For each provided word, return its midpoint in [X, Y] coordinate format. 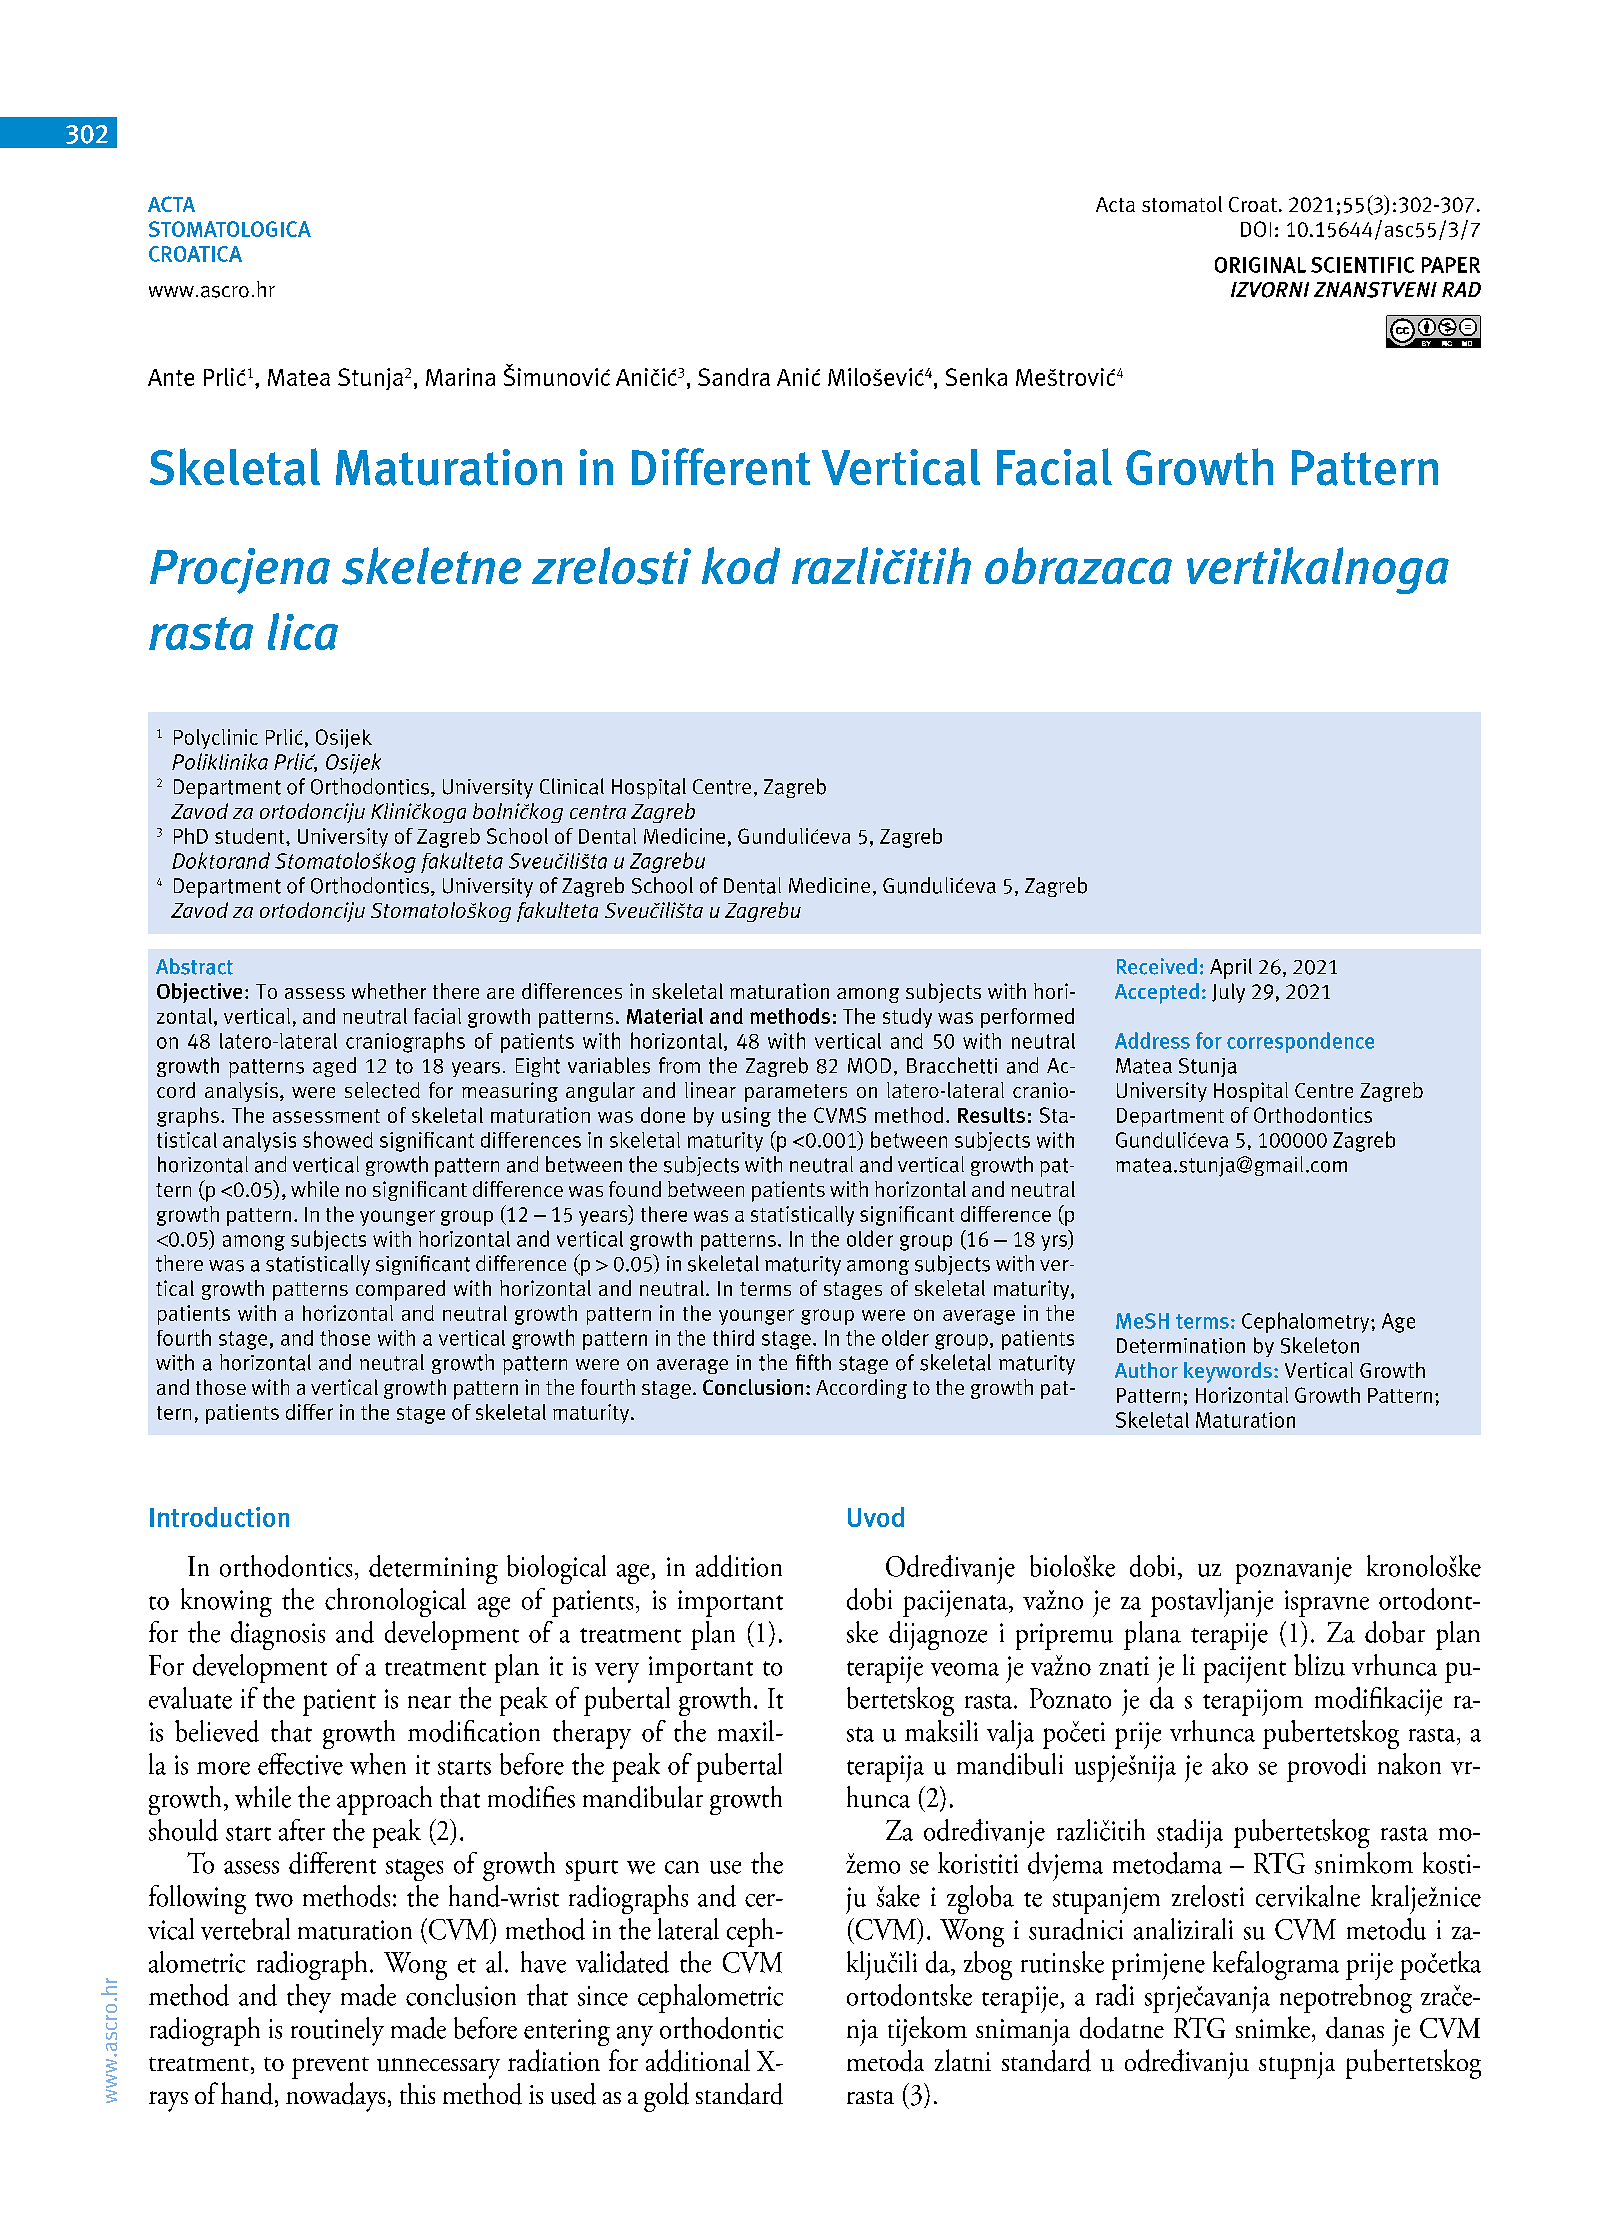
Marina [460, 377]
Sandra [734, 377]
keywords [1228, 1372]
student [251, 836]
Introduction [219, 1517]
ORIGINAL [1260, 265]
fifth [813, 1362]
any [635, 2036]
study [907, 1018]
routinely [337, 2031]
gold [666, 2097]
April [1231, 968]
